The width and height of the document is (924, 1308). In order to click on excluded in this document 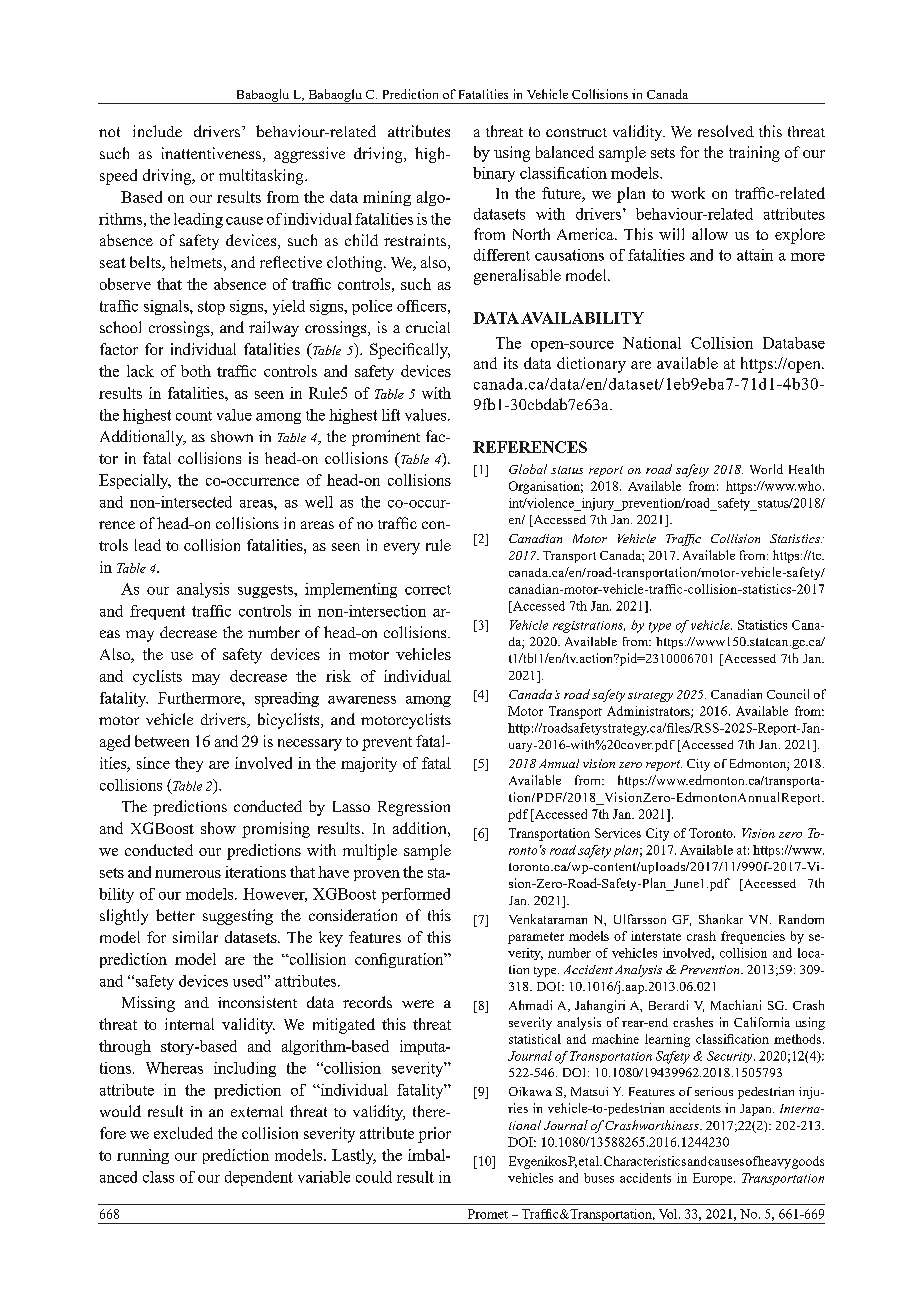, I will do `click(183, 1133)`.
